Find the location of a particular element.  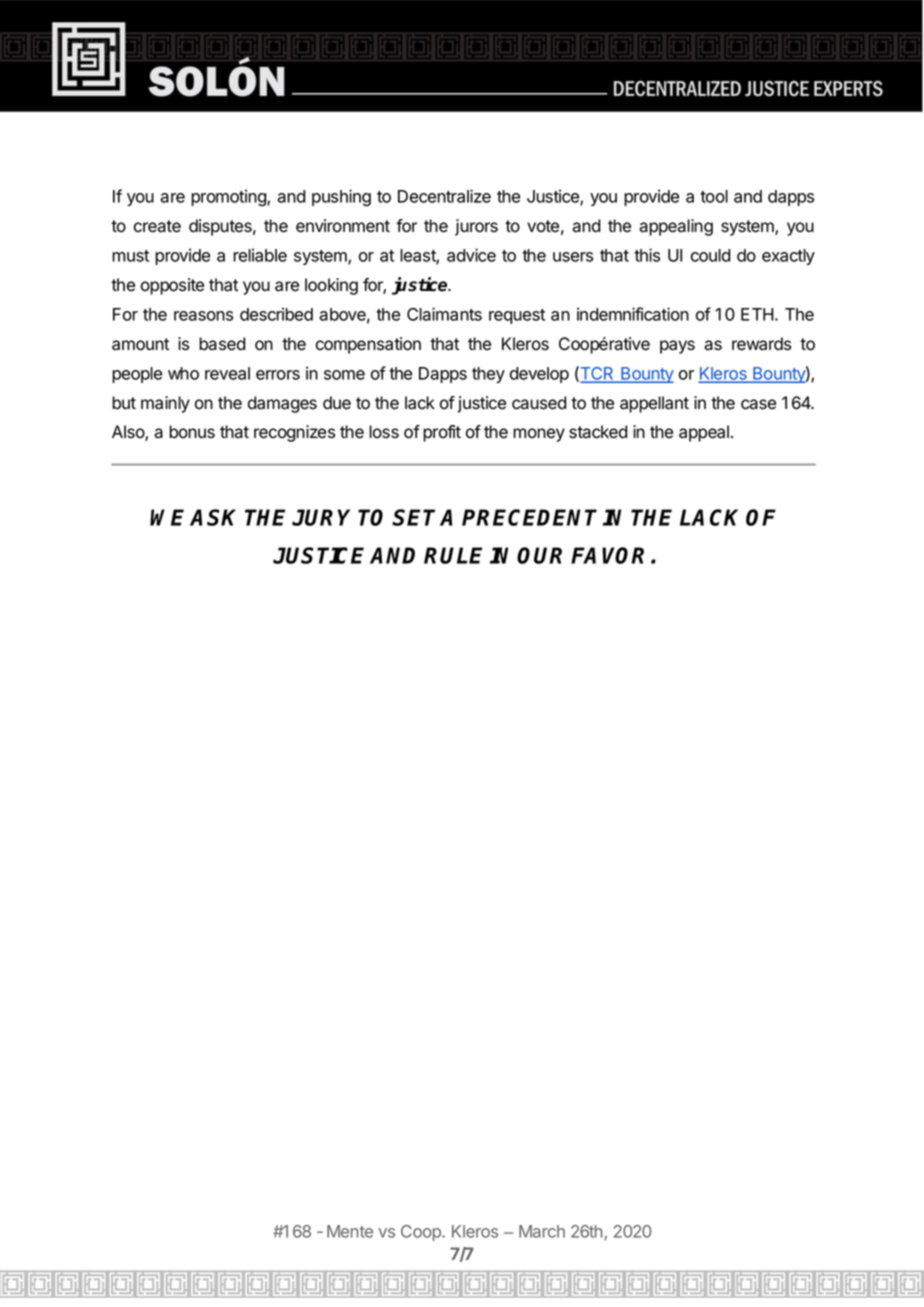

bonus is located at coordinates (192, 432).
